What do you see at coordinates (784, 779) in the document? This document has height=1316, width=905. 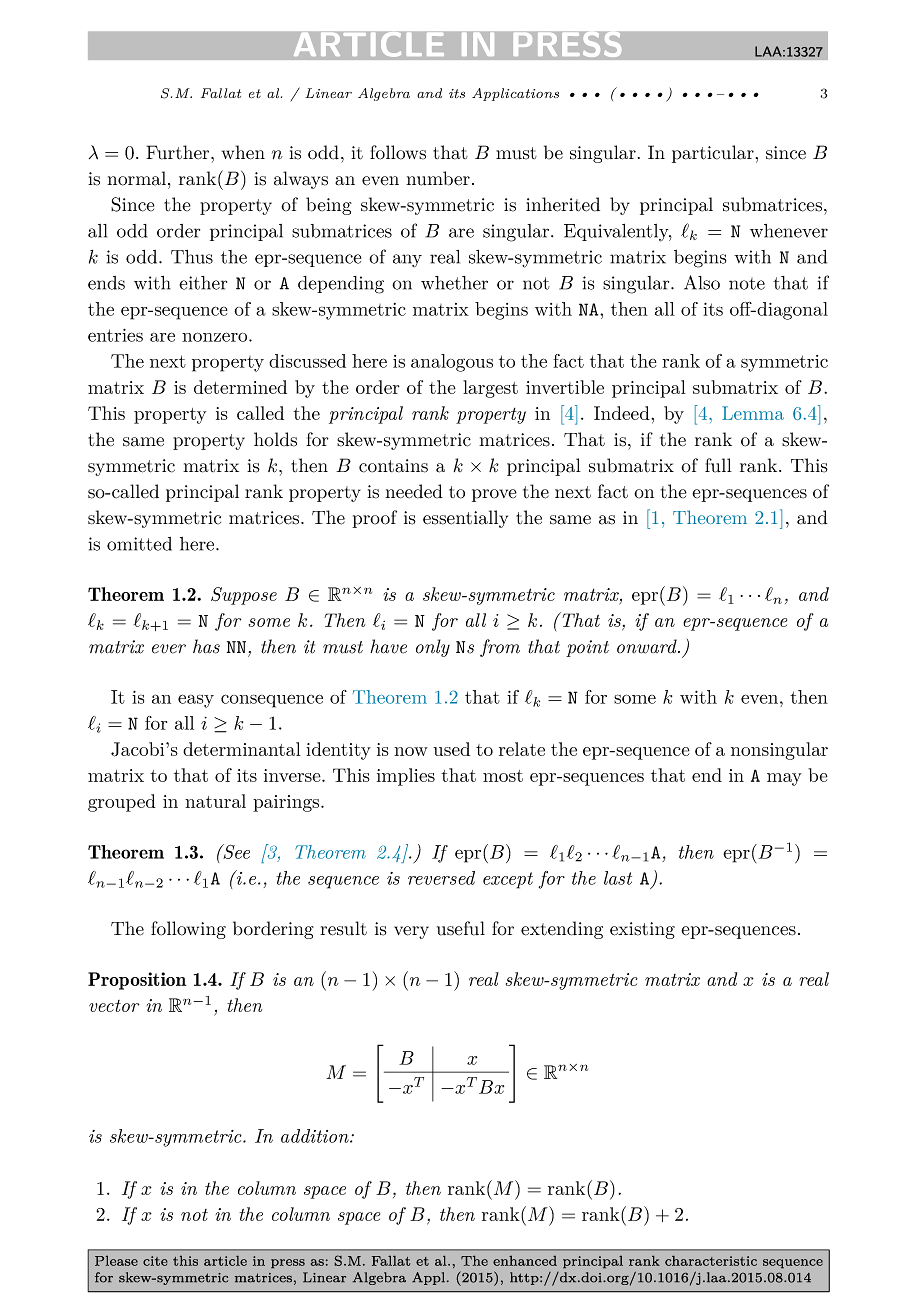 I see `may` at bounding box center [784, 779].
